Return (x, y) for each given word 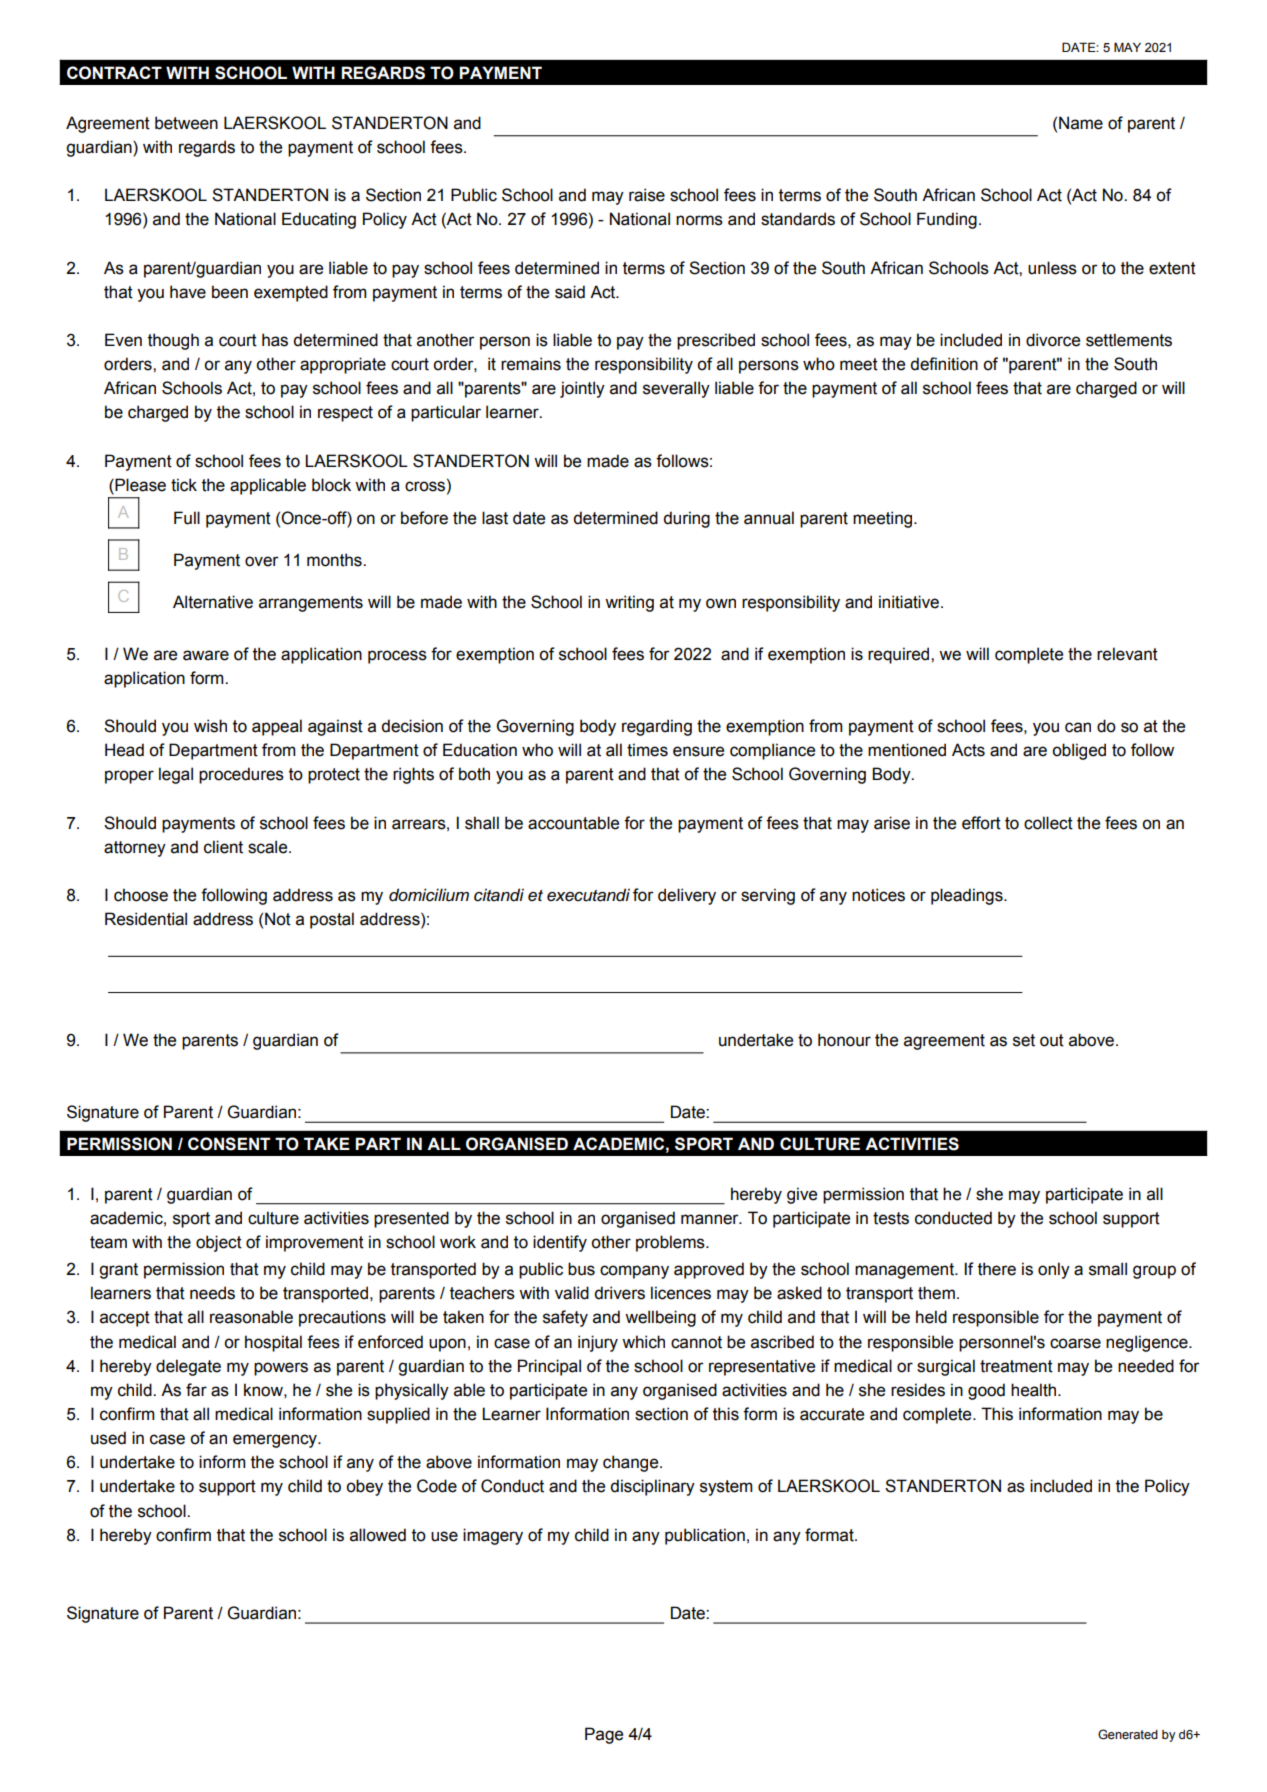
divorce (1053, 340)
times (647, 750)
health (1035, 1390)
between (186, 123)
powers (281, 1369)
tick (184, 485)
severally (676, 389)
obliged (1079, 751)
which (643, 1342)
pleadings (968, 896)
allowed (378, 1535)
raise (647, 195)
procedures (241, 775)
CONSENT (229, 1144)
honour (844, 1040)
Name (1081, 123)
